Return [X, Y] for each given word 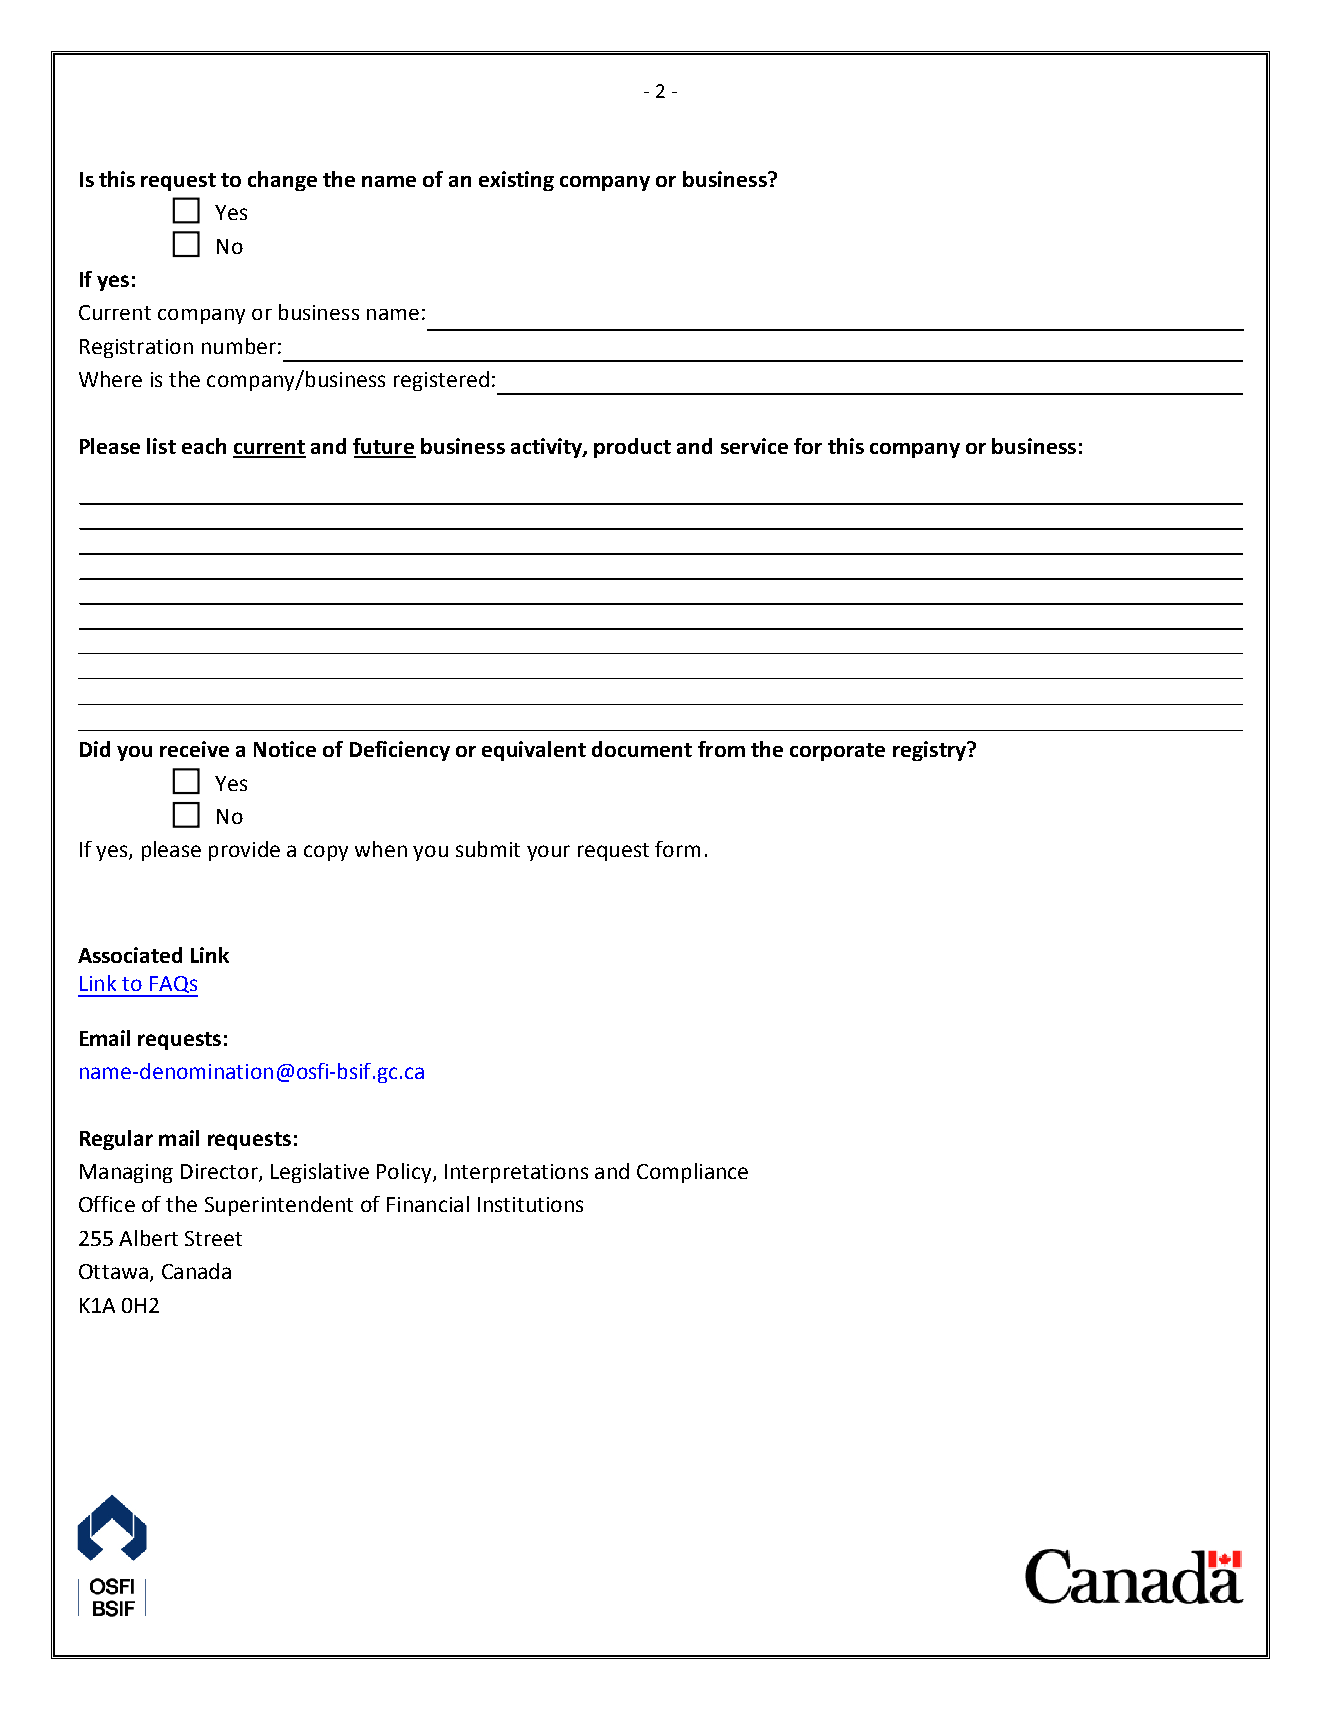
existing [516, 181]
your [548, 853]
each [204, 446]
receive [194, 749]
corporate [837, 752]
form [677, 849]
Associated [130, 955]
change [282, 181]
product [632, 448]
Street [213, 1238]
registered [441, 381]
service [754, 446]
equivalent [534, 751]
